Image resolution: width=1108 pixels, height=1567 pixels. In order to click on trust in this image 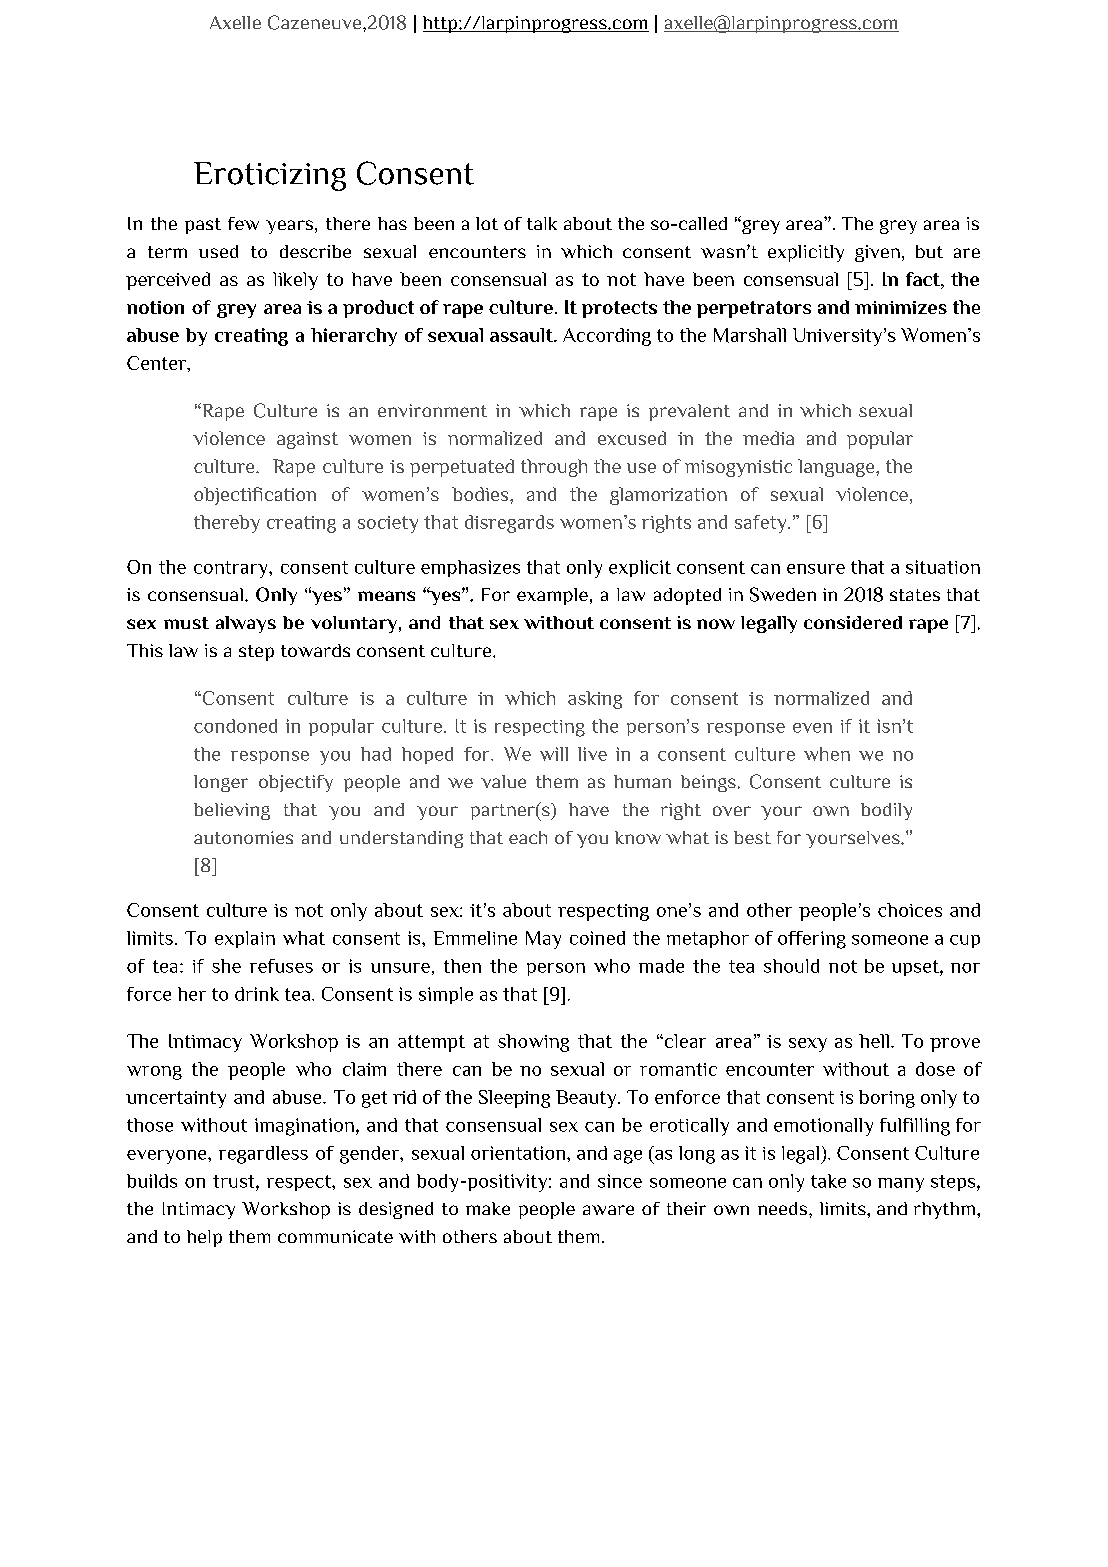, I will do `click(235, 1181)`.
